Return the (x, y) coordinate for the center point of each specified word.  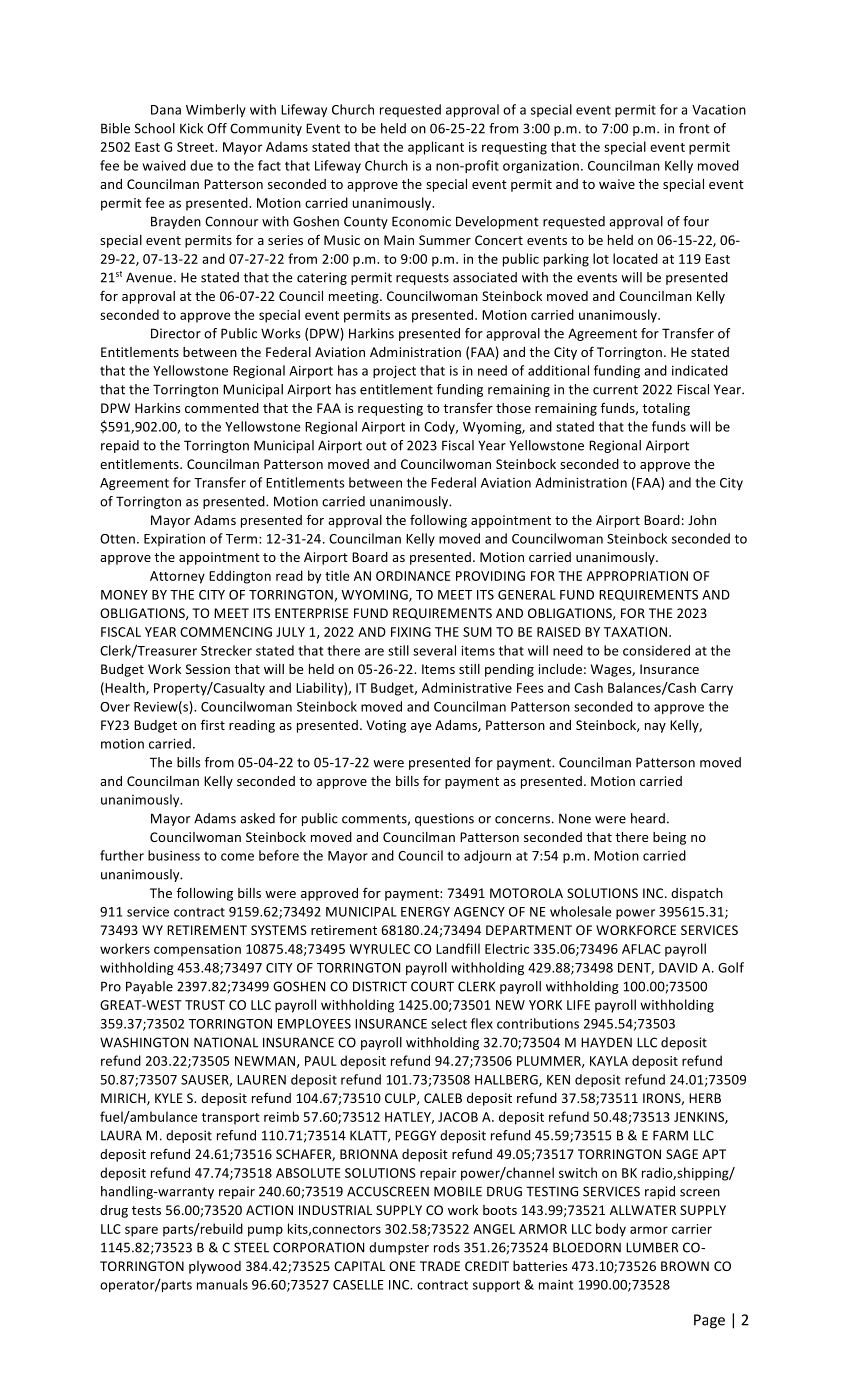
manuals (222, 1284)
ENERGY (425, 912)
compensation (197, 950)
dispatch (697, 894)
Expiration (174, 540)
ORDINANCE (413, 576)
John (702, 520)
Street (196, 147)
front (694, 128)
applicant (436, 148)
